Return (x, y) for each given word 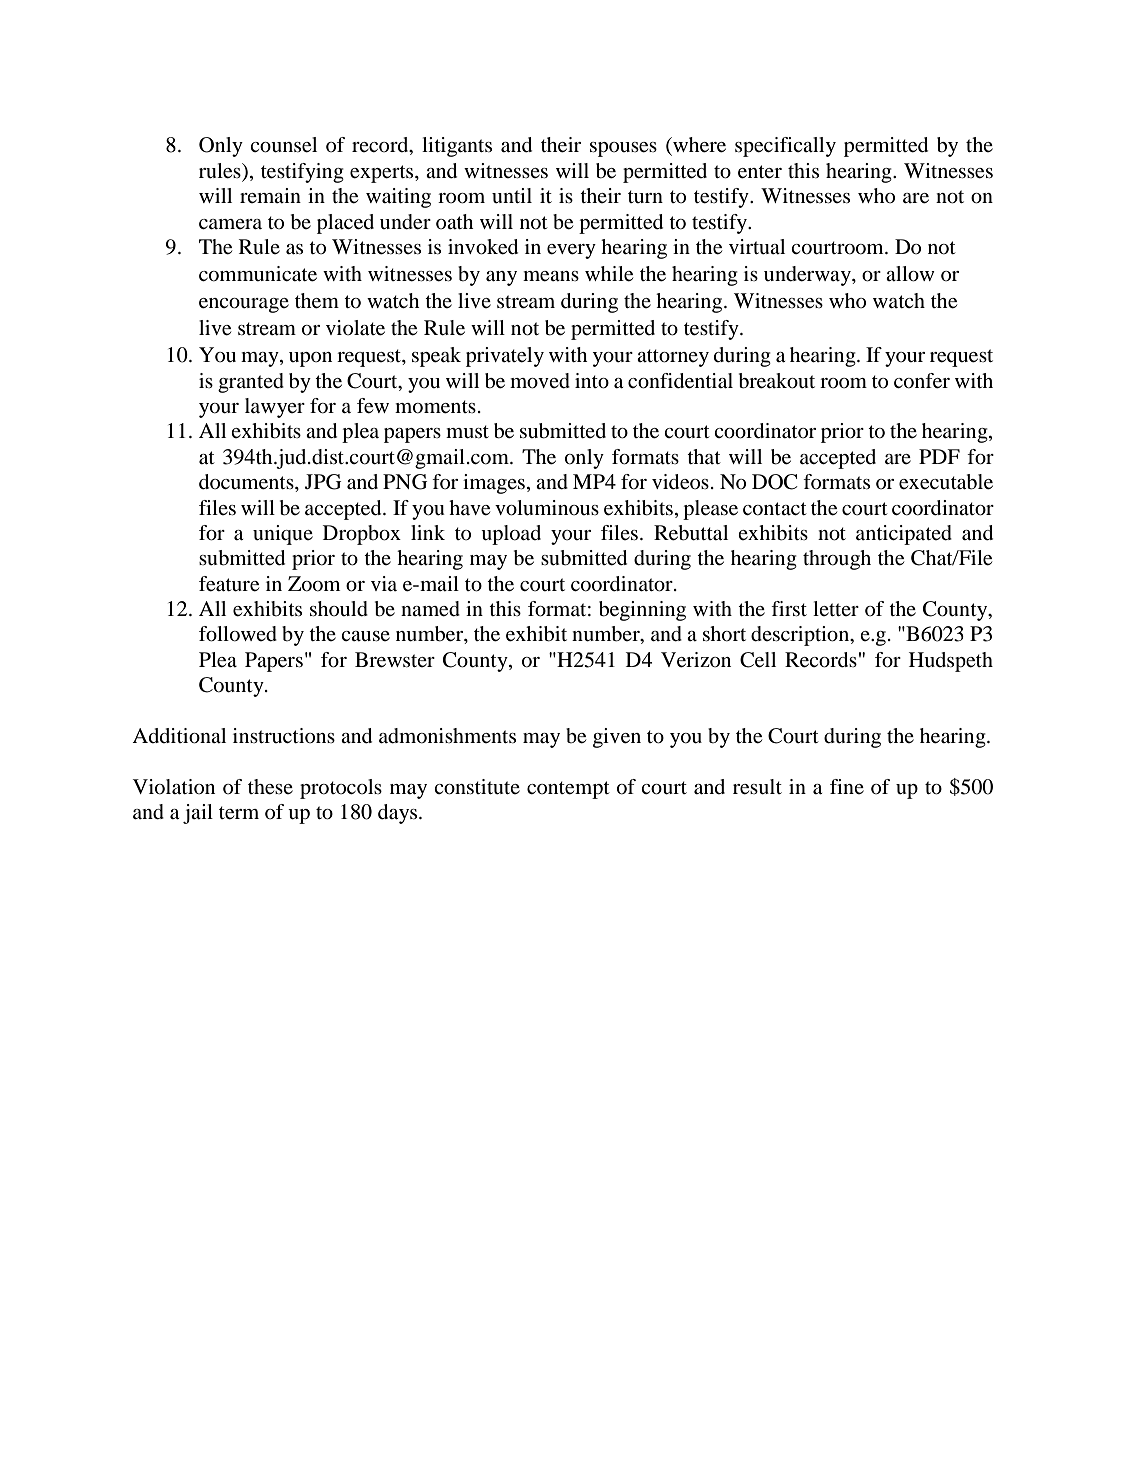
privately (505, 357)
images (494, 484)
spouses (623, 149)
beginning (642, 611)
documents (247, 482)
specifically (785, 147)
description (801, 636)
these (270, 787)
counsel (283, 145)
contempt (568, 790)
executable (946, 482)
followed (238, 634)
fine (847, 786)
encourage (244, 305)
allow (910, 274)
